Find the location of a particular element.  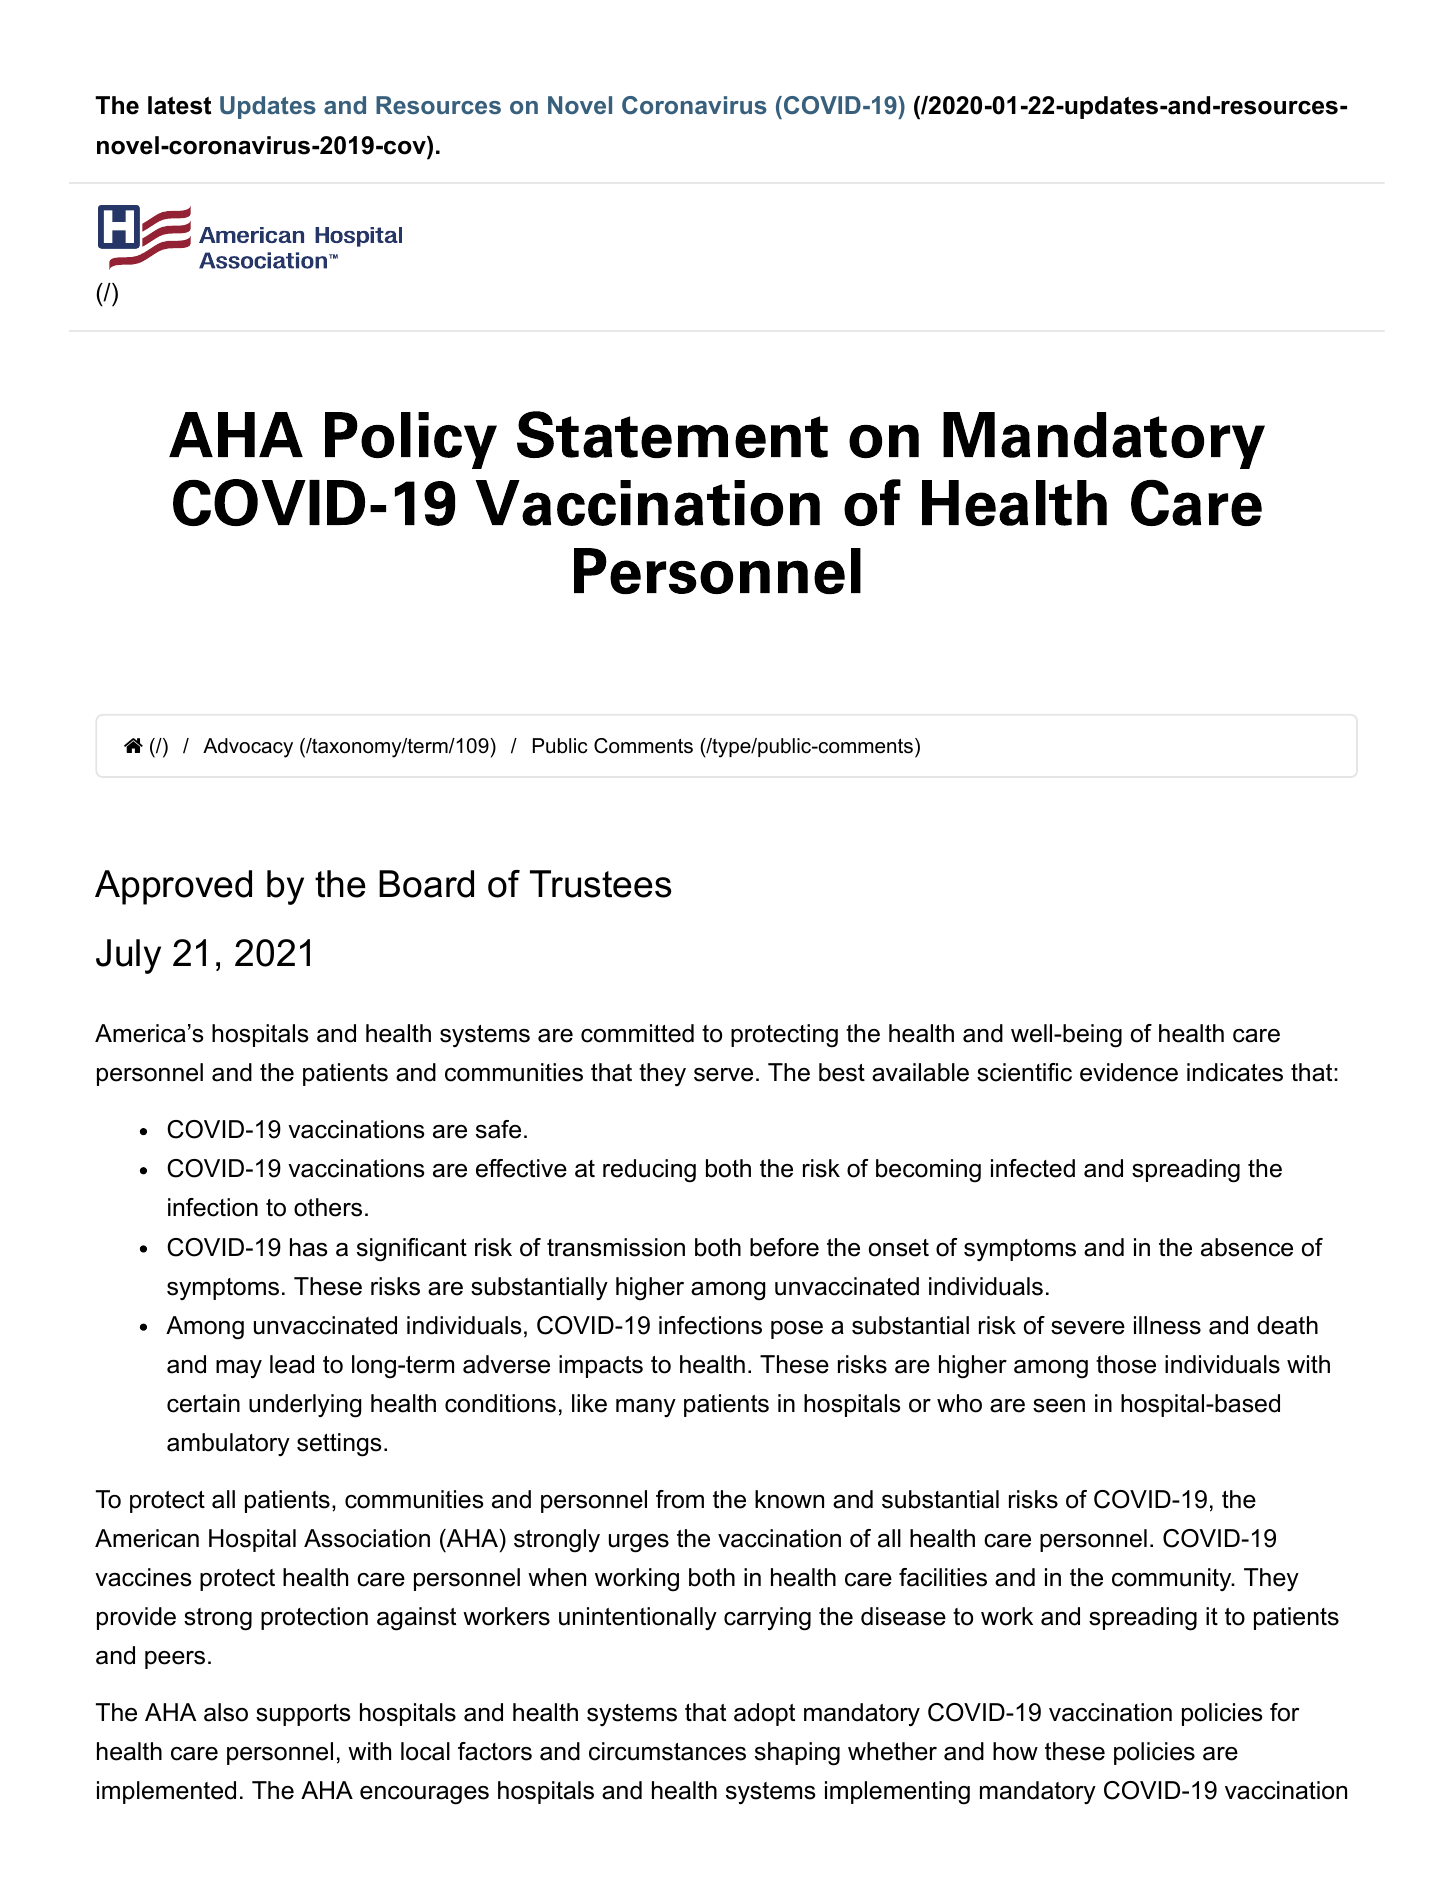

circumstances is located at coordinates (667, 1751).
